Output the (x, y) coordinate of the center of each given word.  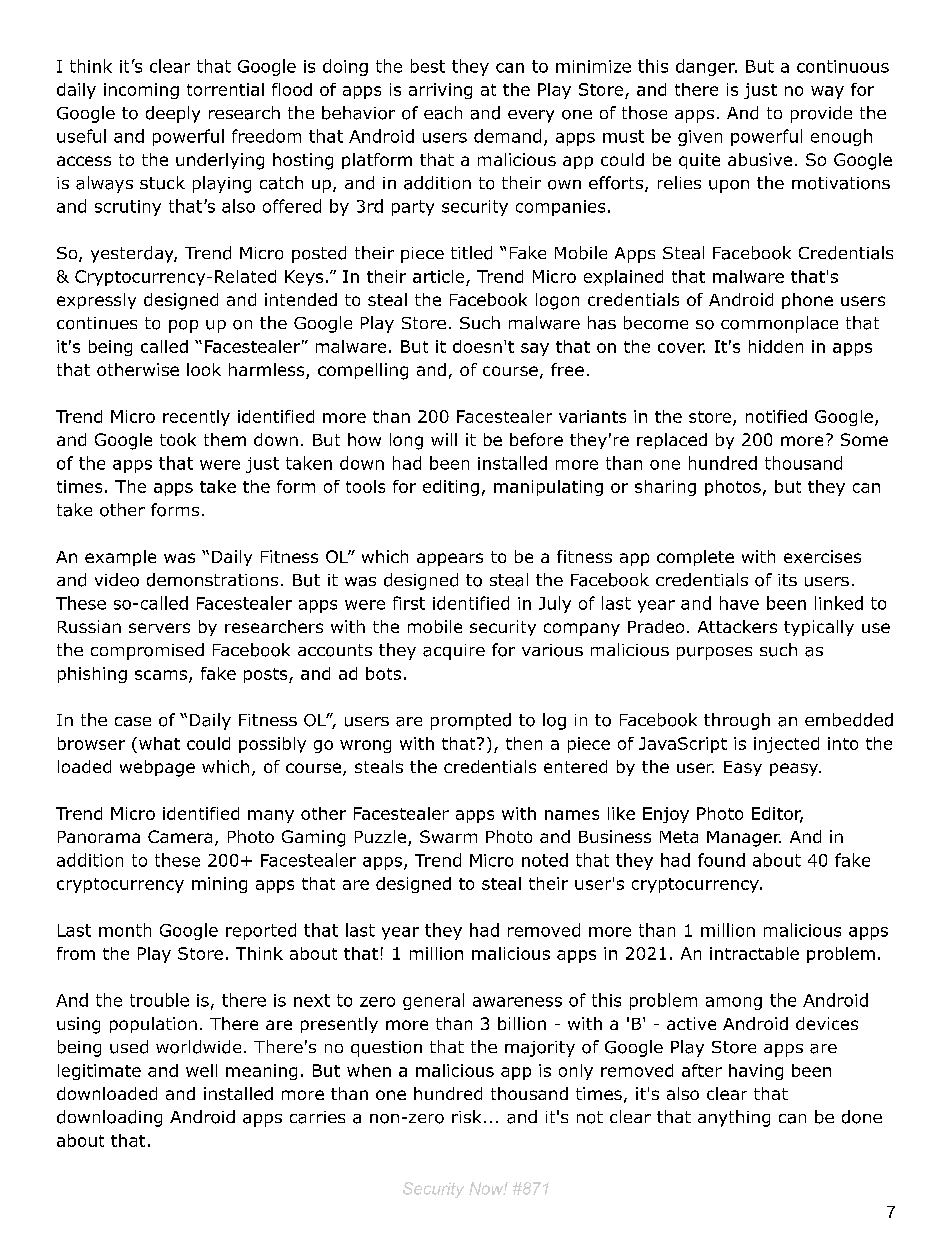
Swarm (448, 836)
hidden (776, 346)
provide (821, 114)
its (787, 580)
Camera (180, 836)
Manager (744, 839)
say (535, 349)
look (204, 369)
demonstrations (212, 580)
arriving (440, 91)
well (201, 1070)
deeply (173, 114)
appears (450, 559)
